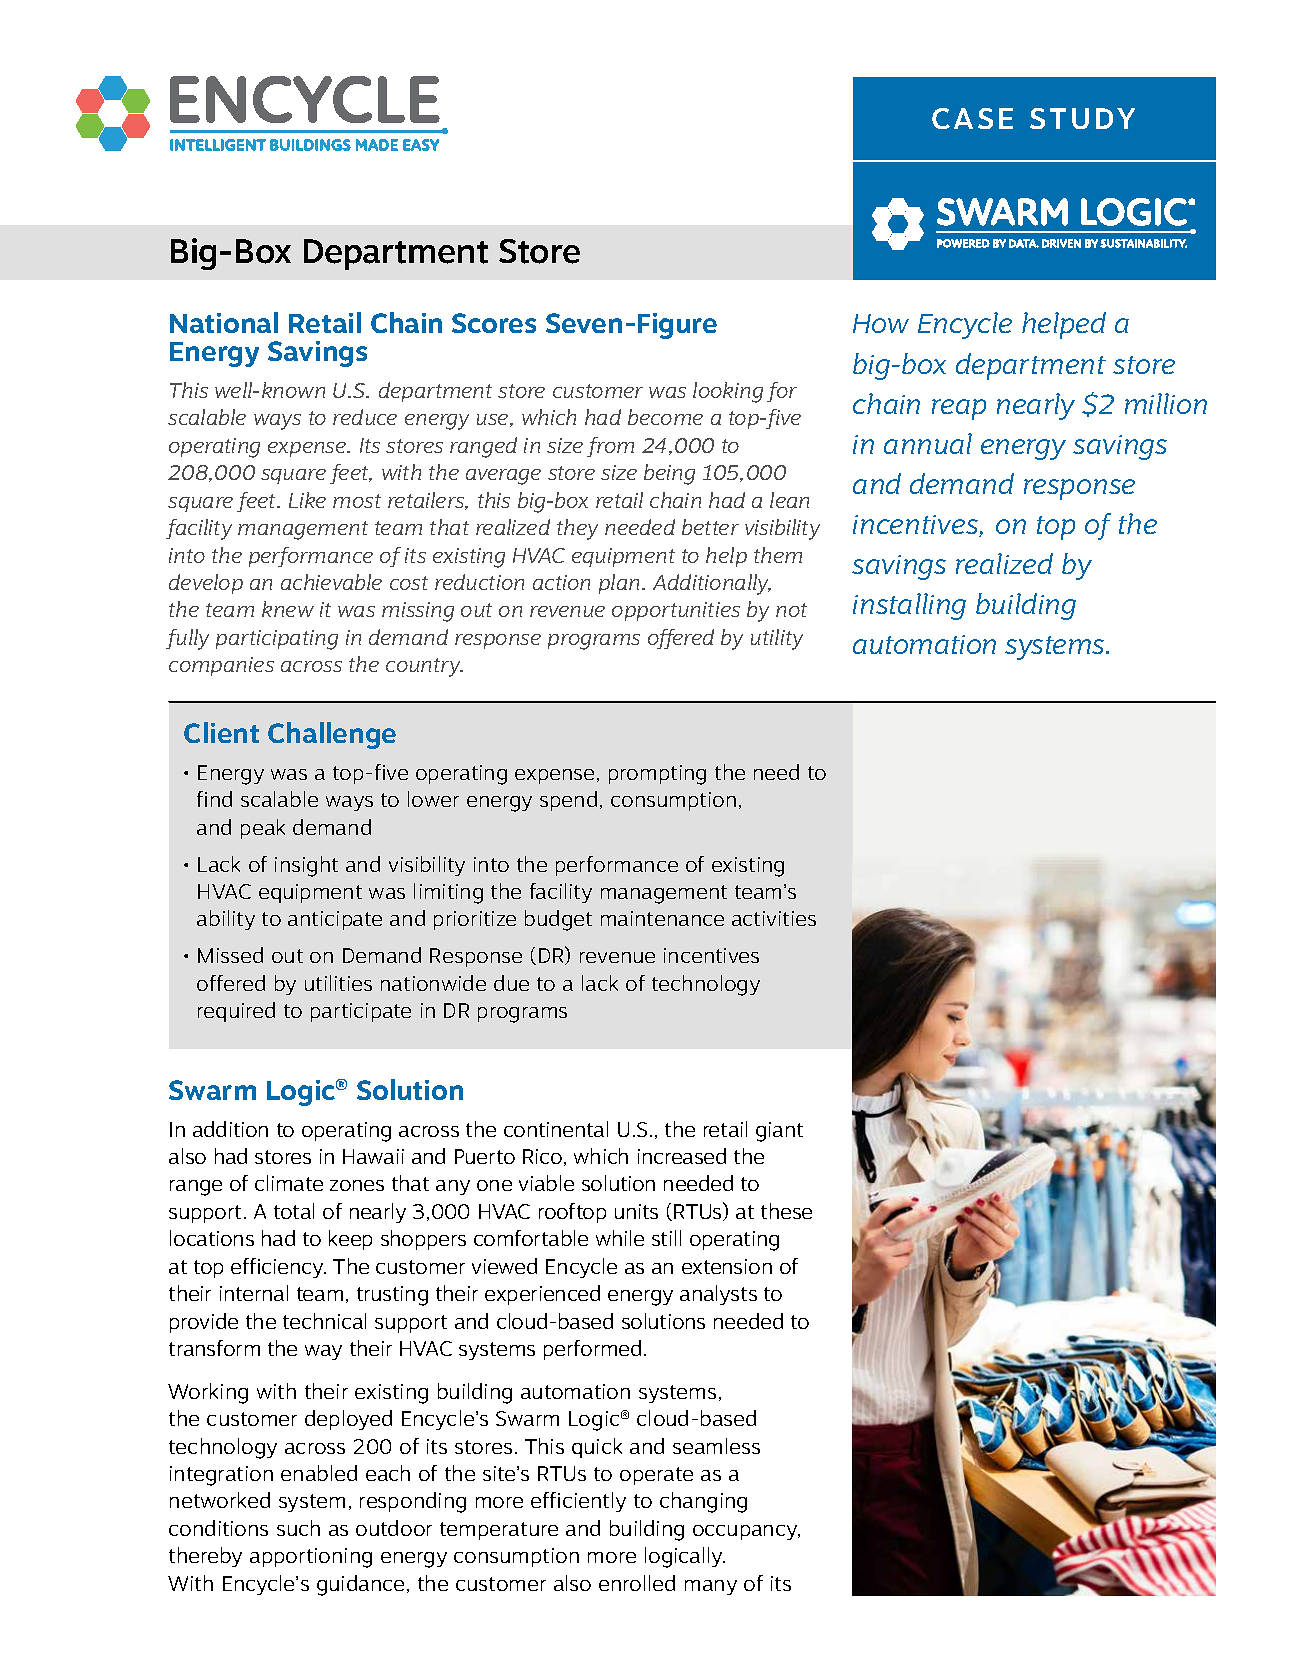  What do you see at coordinates (909, 606) in the page?
I see `installing` at bounding box center [909, 606].
